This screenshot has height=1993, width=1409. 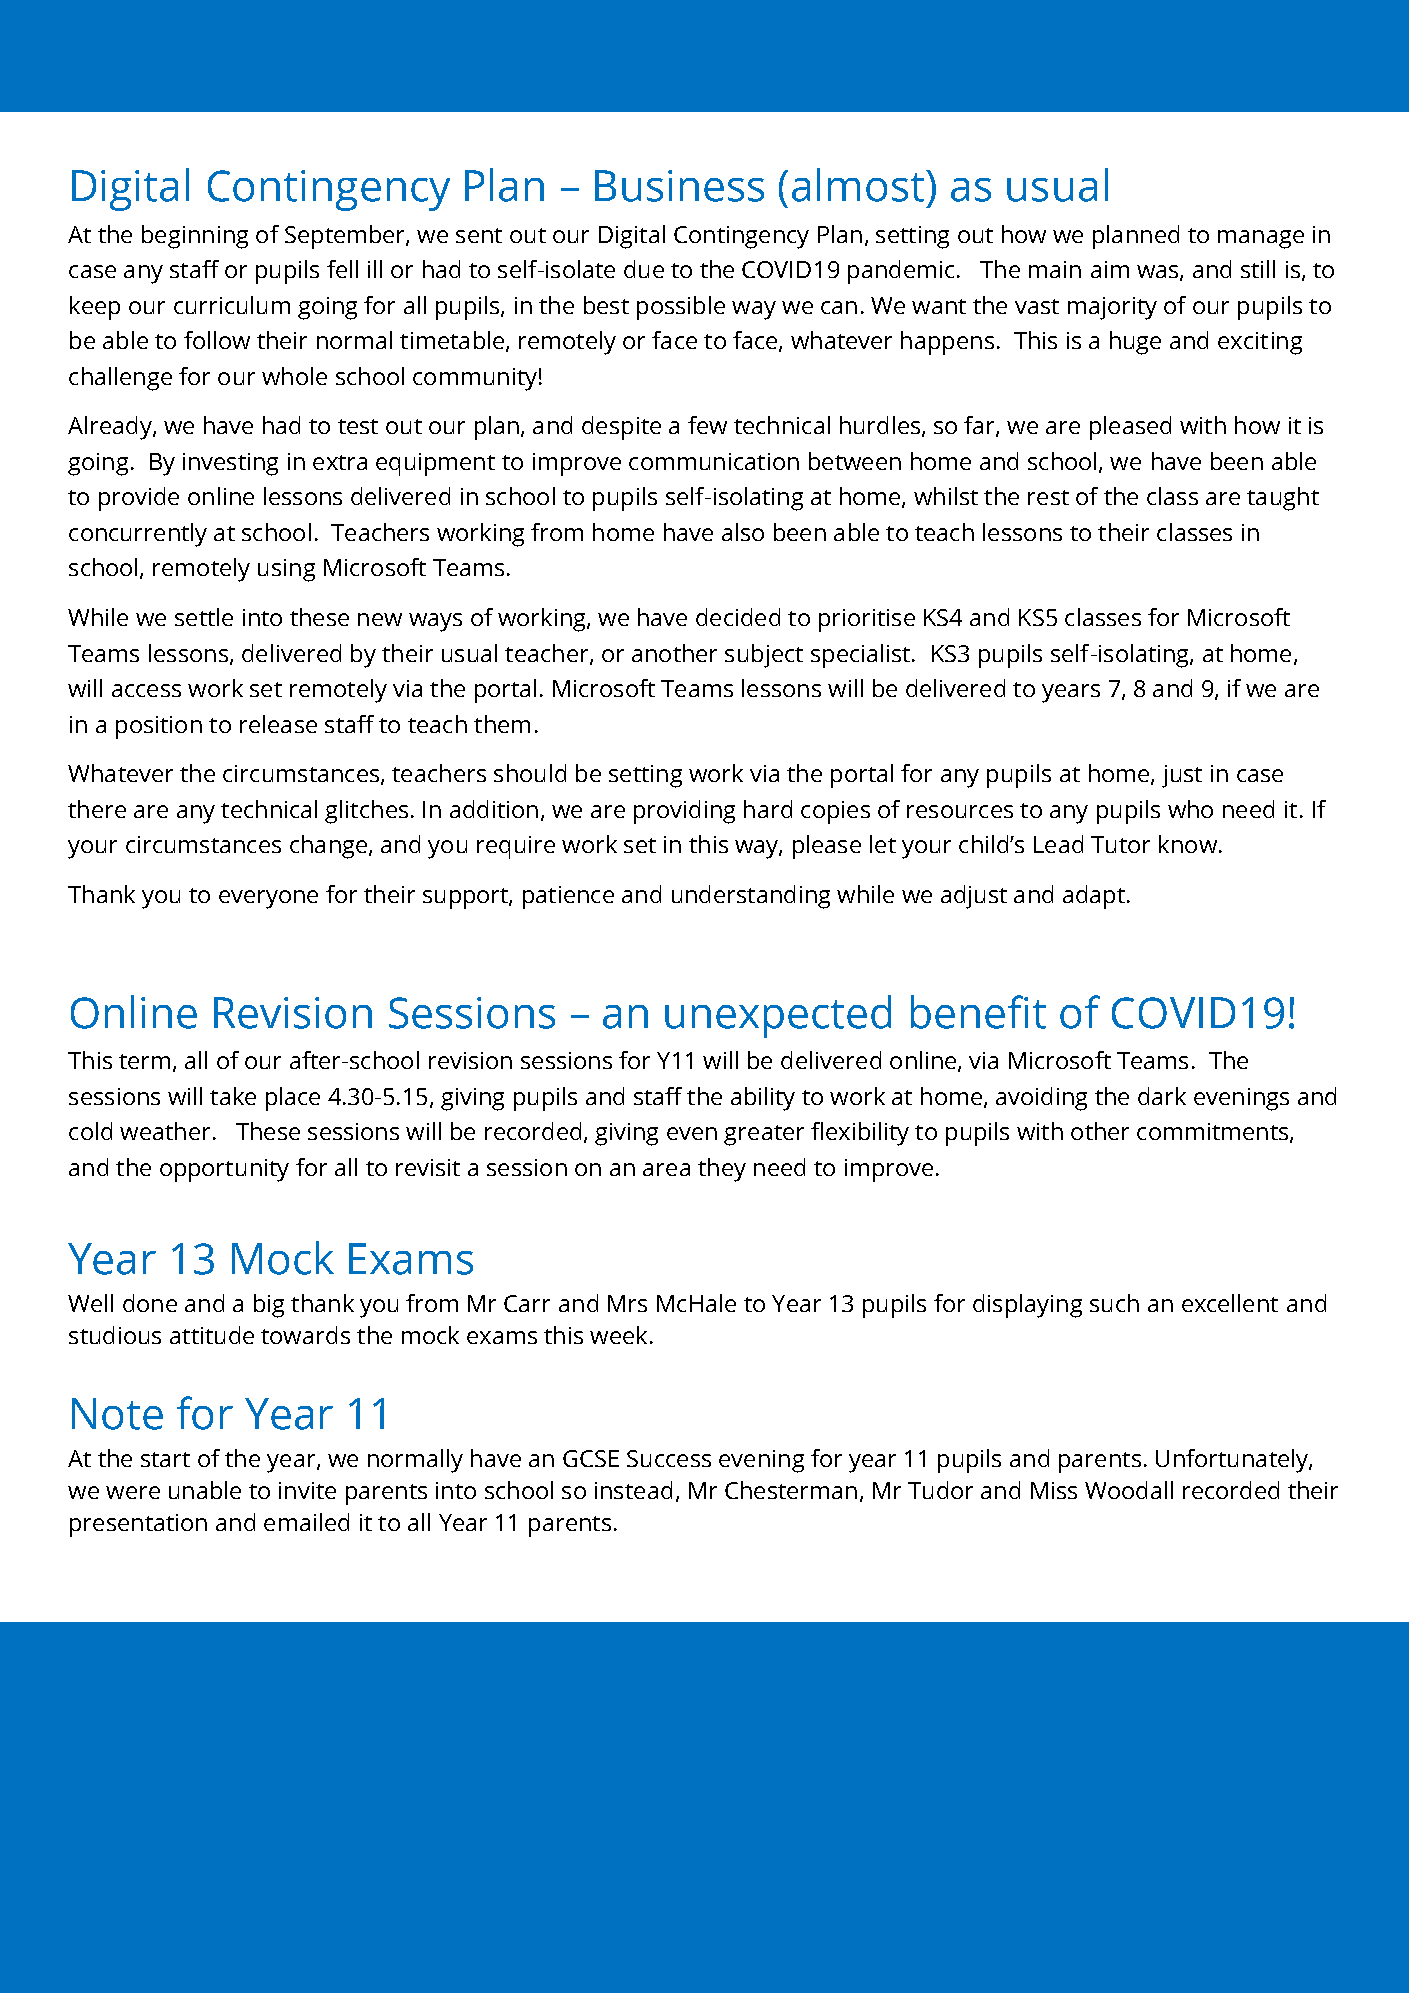 I want to click on Tutor, so click(x=1120, y=844).
